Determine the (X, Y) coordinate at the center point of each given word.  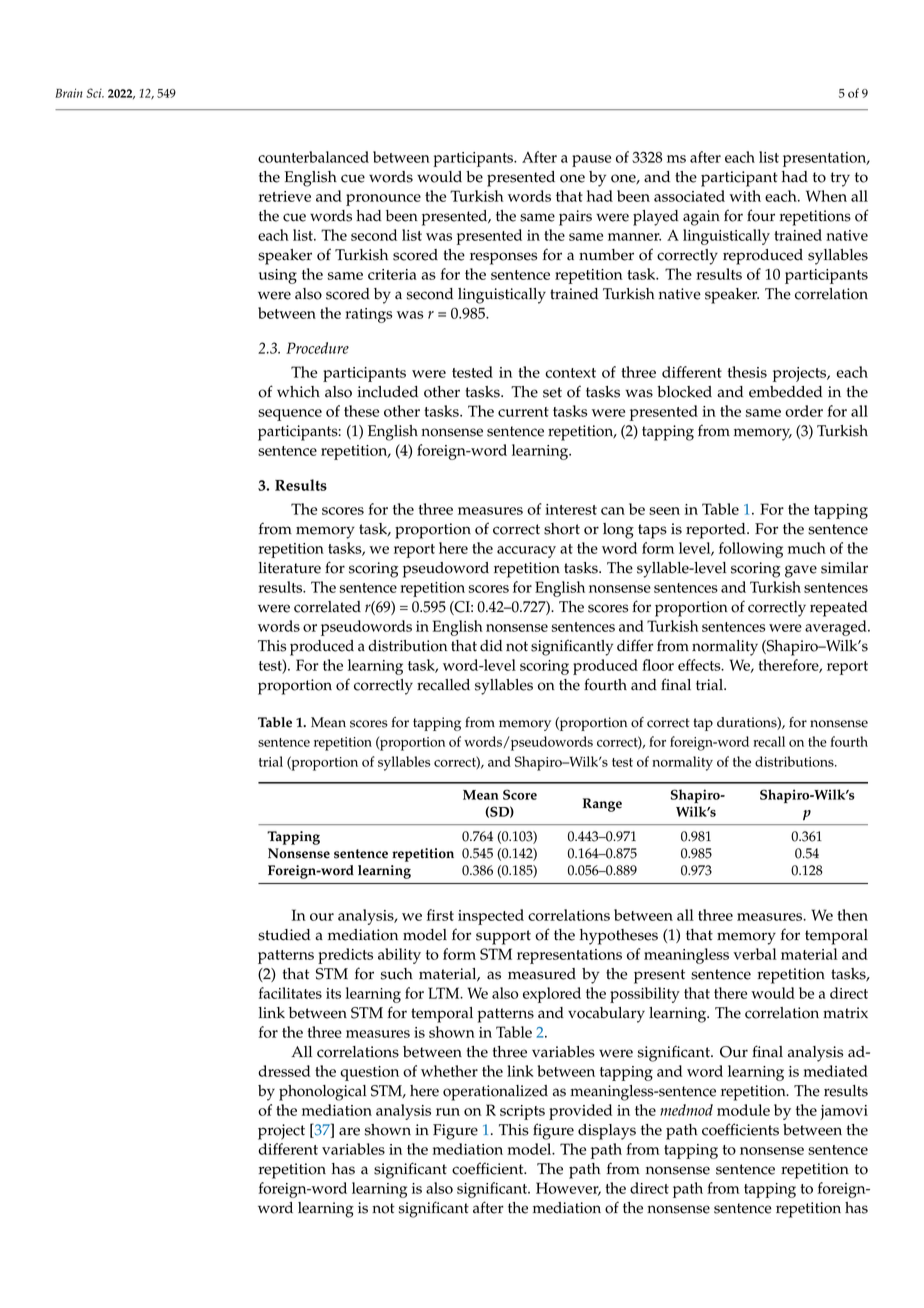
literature (290, 568)
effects (700, 665)
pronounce (383, 200)
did (491, 646)
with (745, 196)
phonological (323, 1093)
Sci (95, 93)
